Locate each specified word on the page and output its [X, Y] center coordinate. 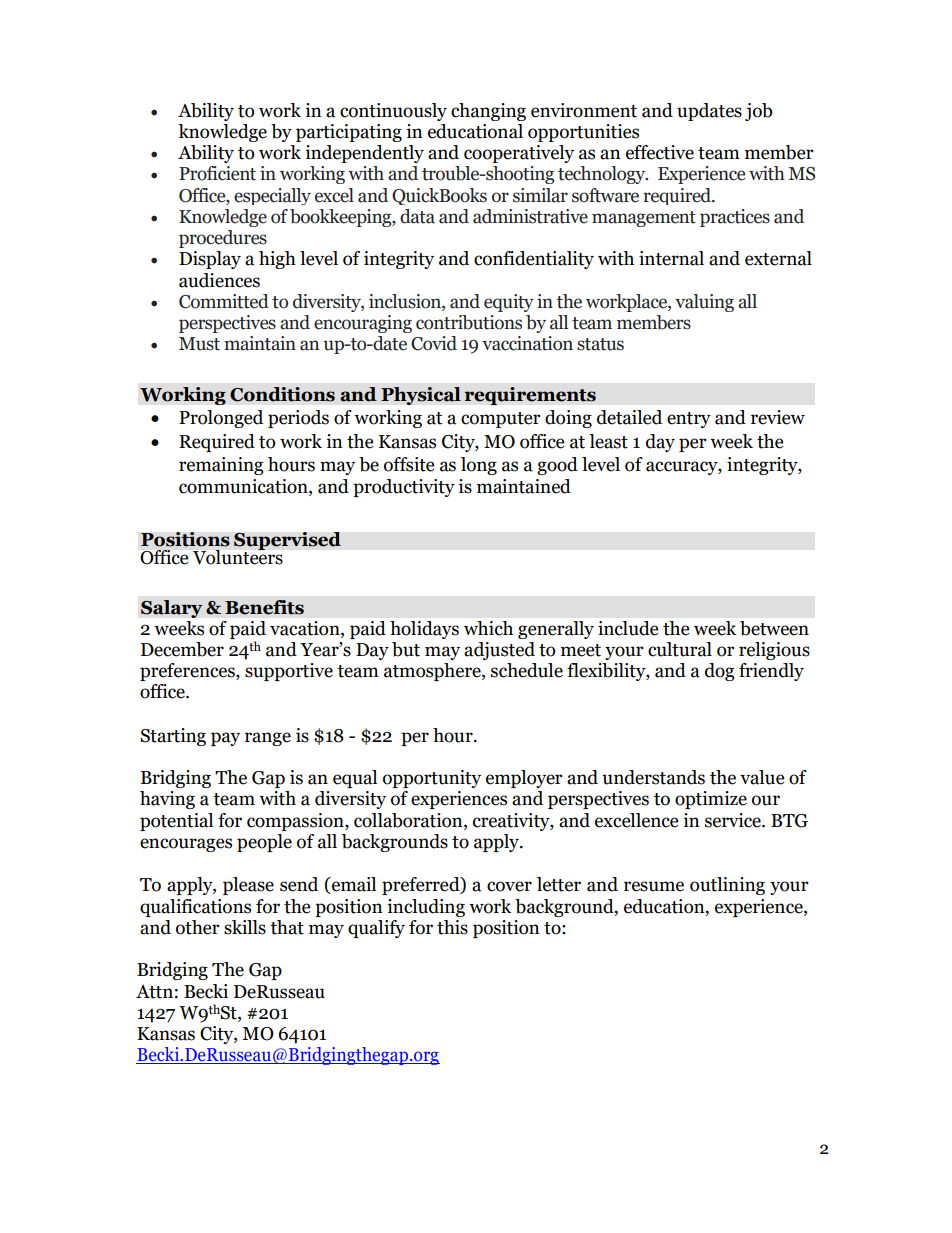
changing [488, 112]
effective [660, 152]
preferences [188, 672]
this [452, 927]
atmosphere [433, 672]
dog [720, 672]
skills [245, 927]
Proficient [217, 173]
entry [689, 420]
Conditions [282, 394]
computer [501, 420]
